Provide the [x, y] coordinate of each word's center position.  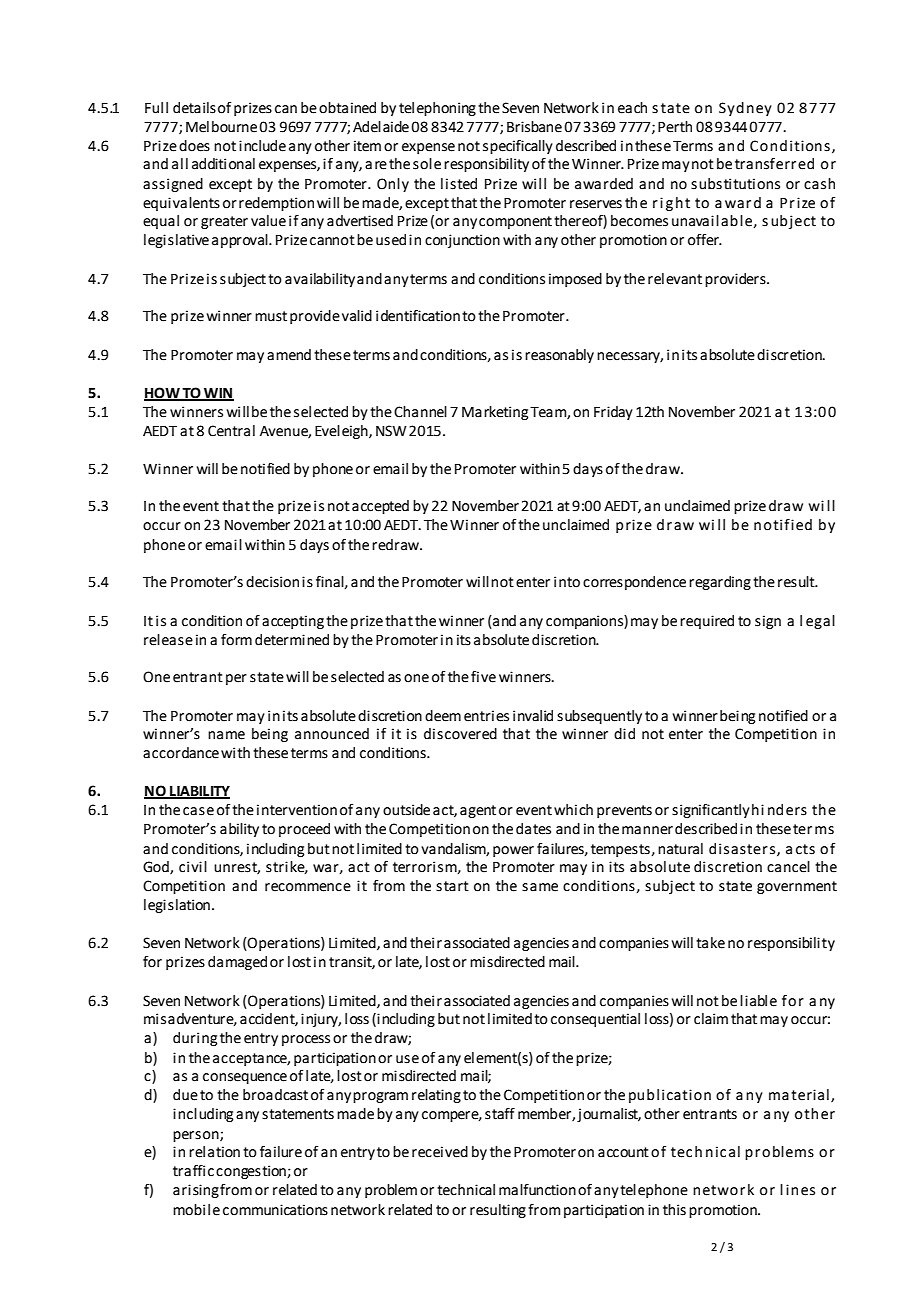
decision [272, 582]
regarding [720, 583]
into [567, 582]
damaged [237, 963]
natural [680, 849]
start [452, 886]
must [271, 316]
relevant [675, 279]
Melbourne [221, 127]
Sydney [745, 109]
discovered [460, 734]
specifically [518, 147]
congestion [252, 1172]
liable [758, 1001]
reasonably [559, 356]
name [226, 735]
